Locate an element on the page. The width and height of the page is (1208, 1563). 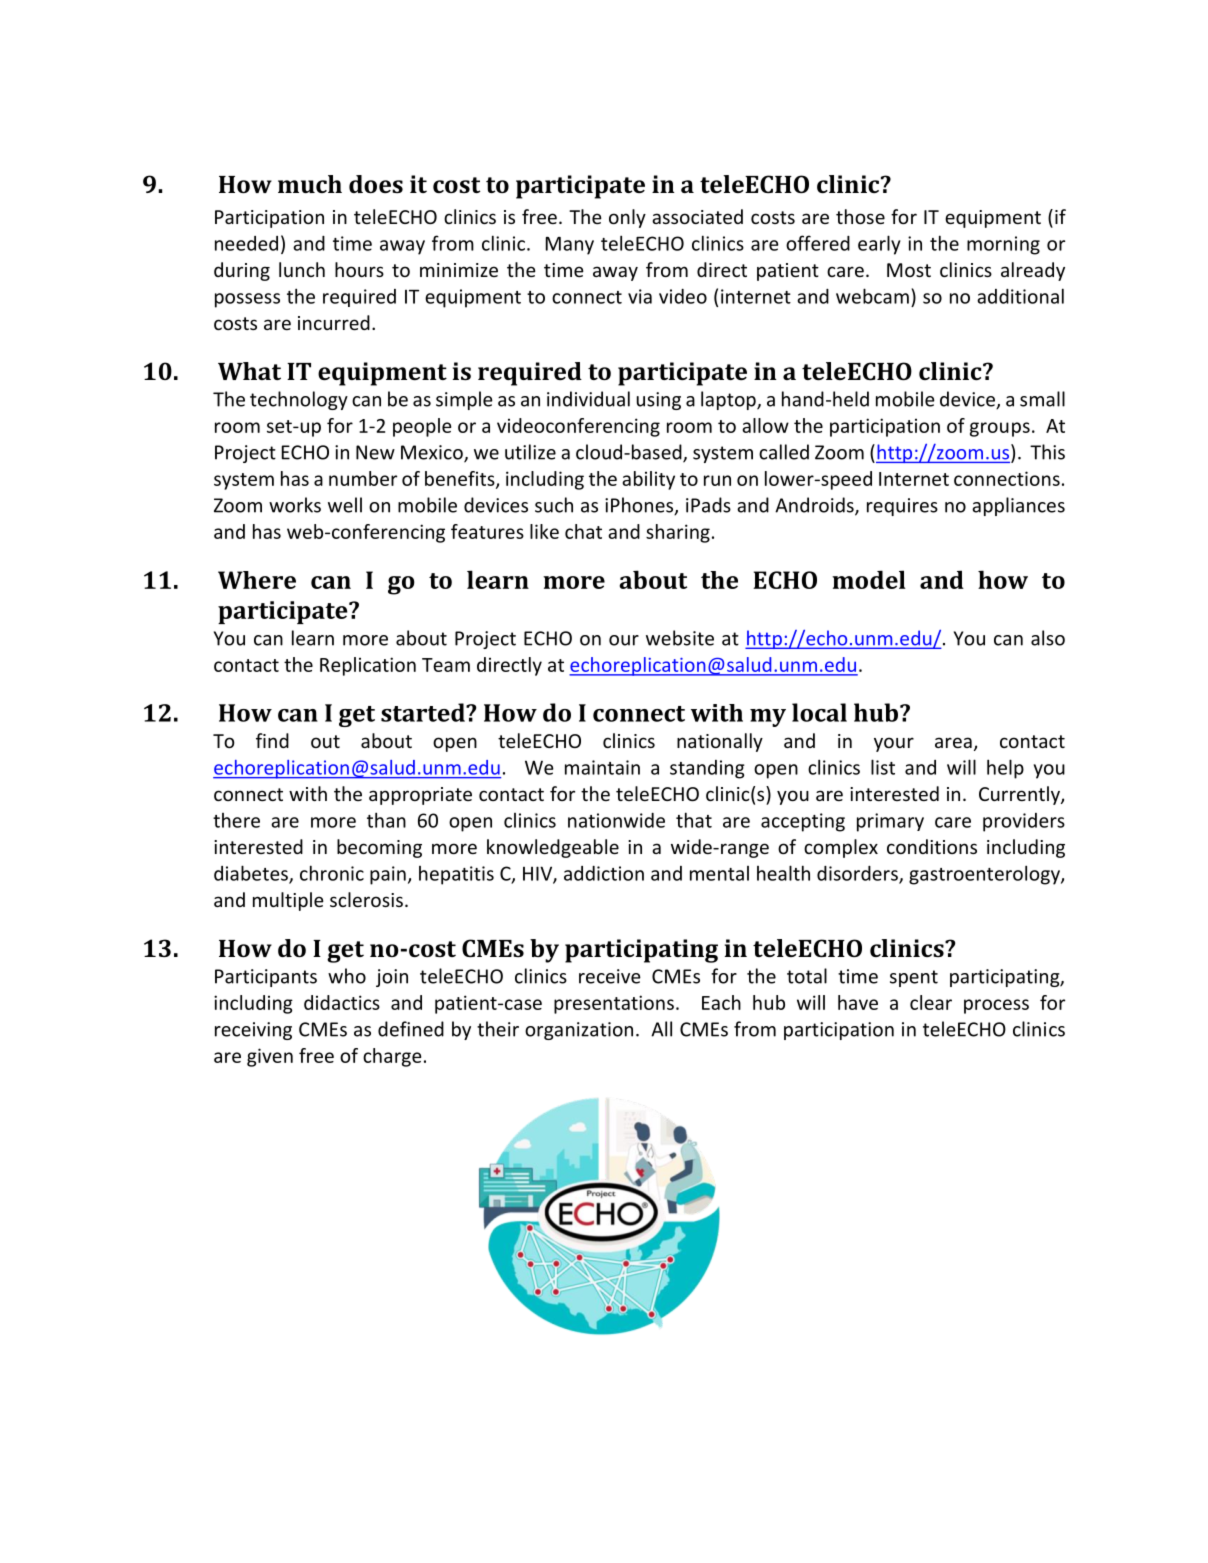
find is located at coordinates (272, 740).
